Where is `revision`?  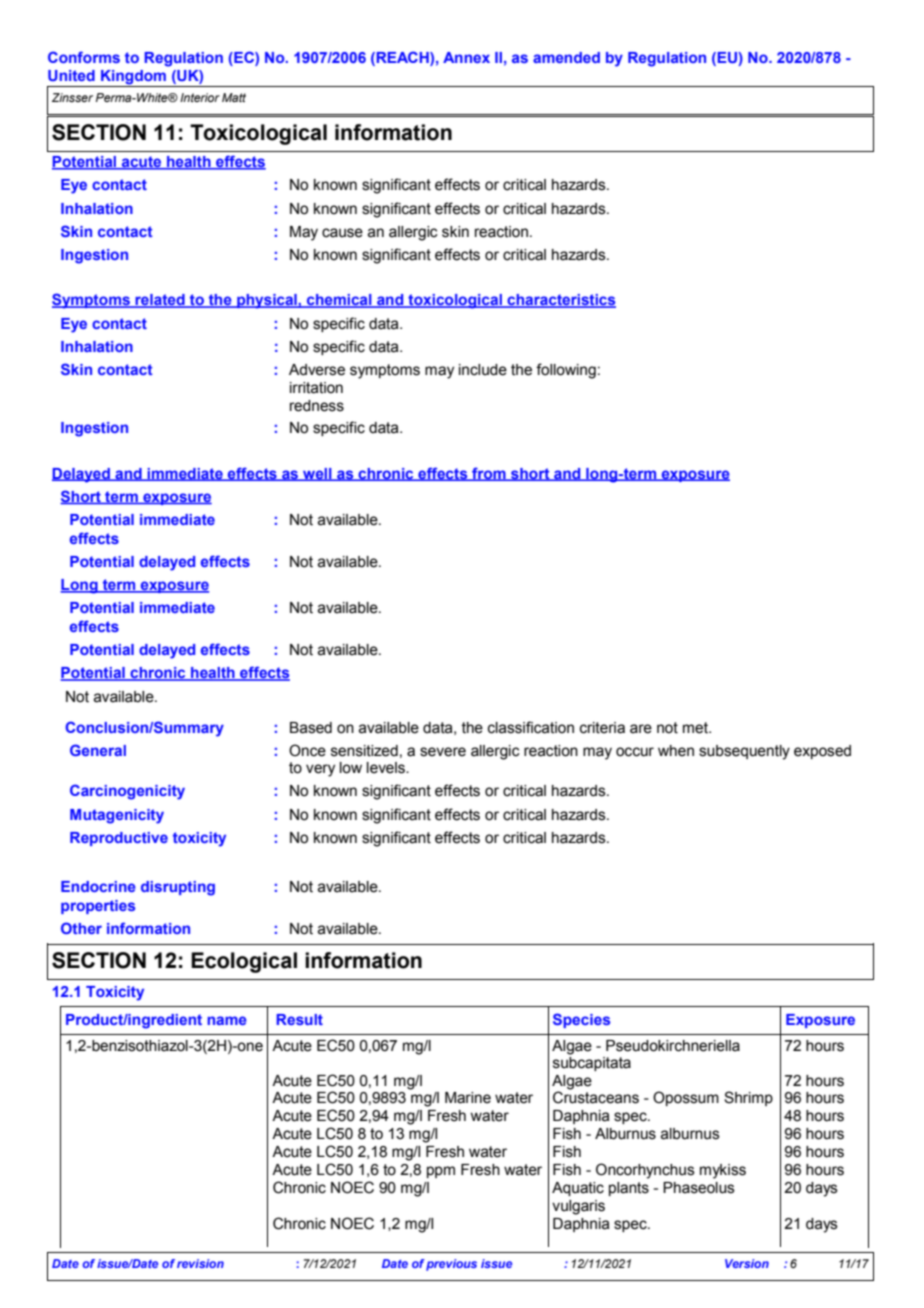 revision is located at coordinates (200, 1263).
